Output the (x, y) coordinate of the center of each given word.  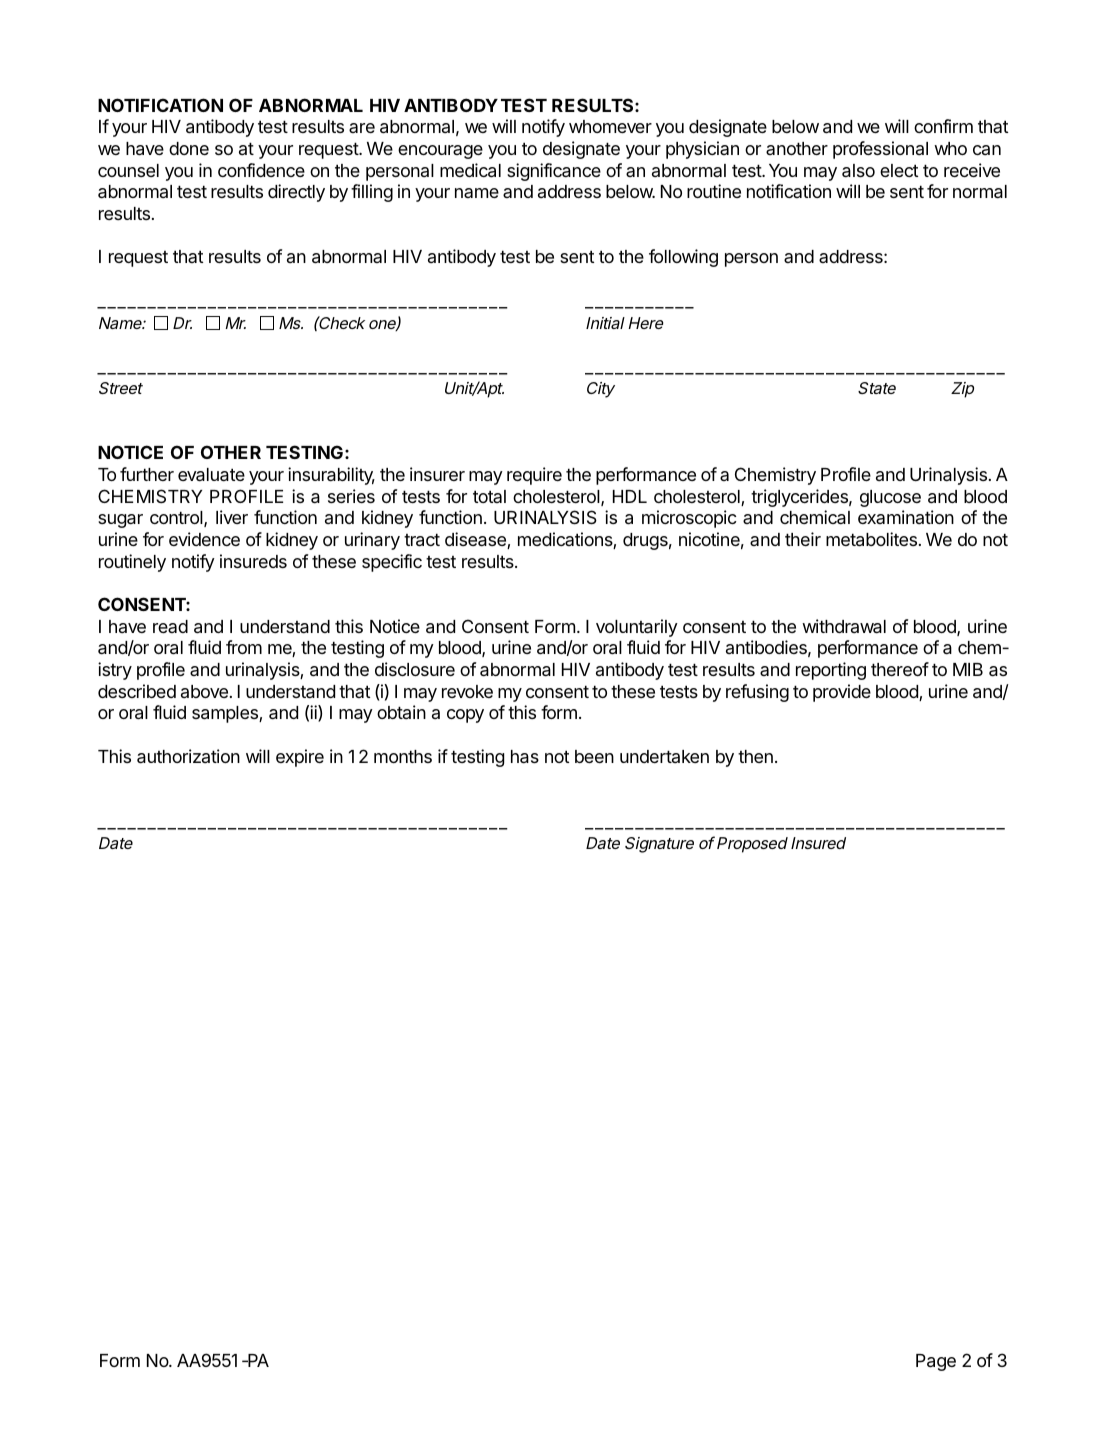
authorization (188, 756)
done (189, 148)
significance (554, 172)
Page (936, 1362)
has (525, 757)
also (858, 171)
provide (842, 693)
